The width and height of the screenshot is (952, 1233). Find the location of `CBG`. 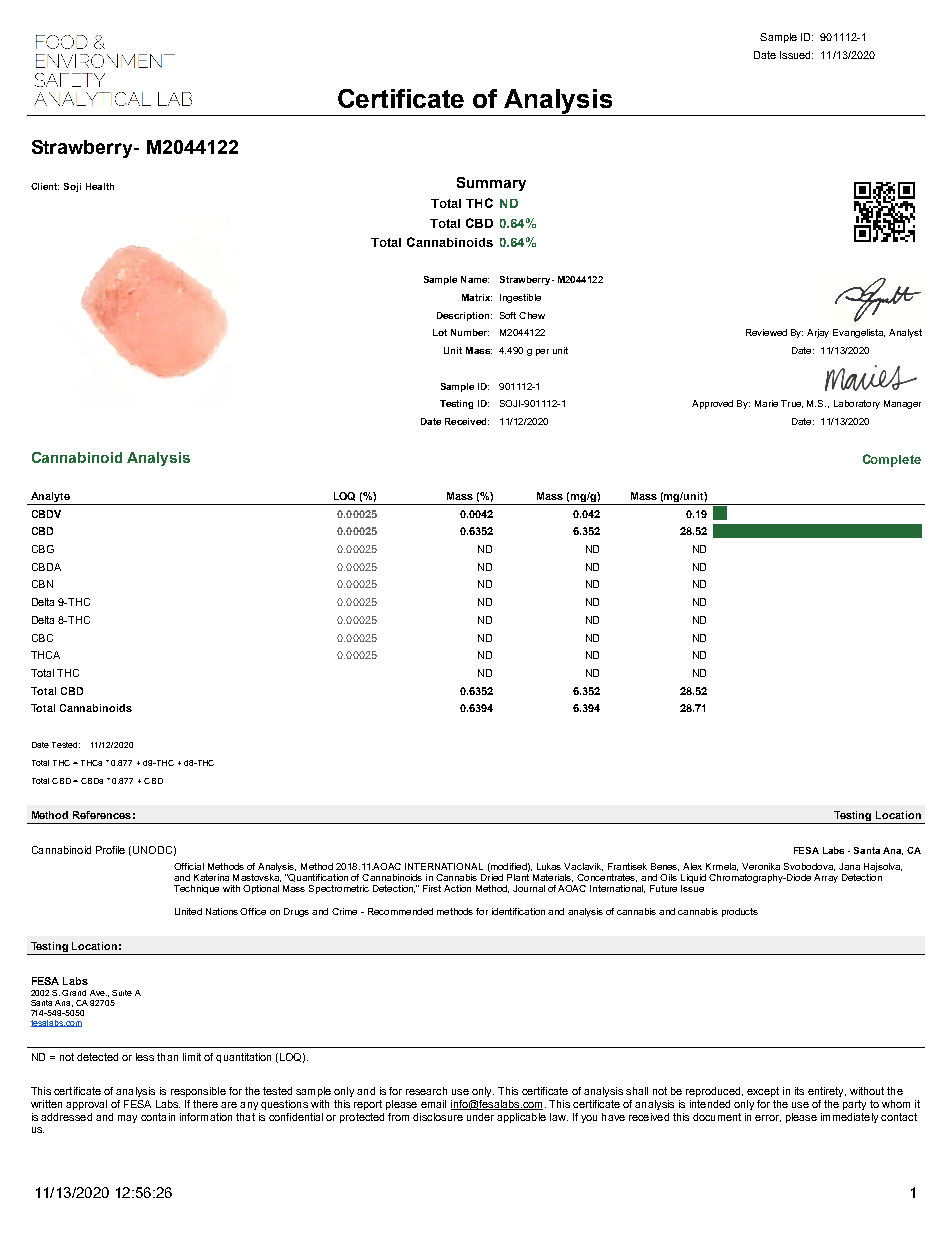

CBG is located at coordinates (43, 549).
